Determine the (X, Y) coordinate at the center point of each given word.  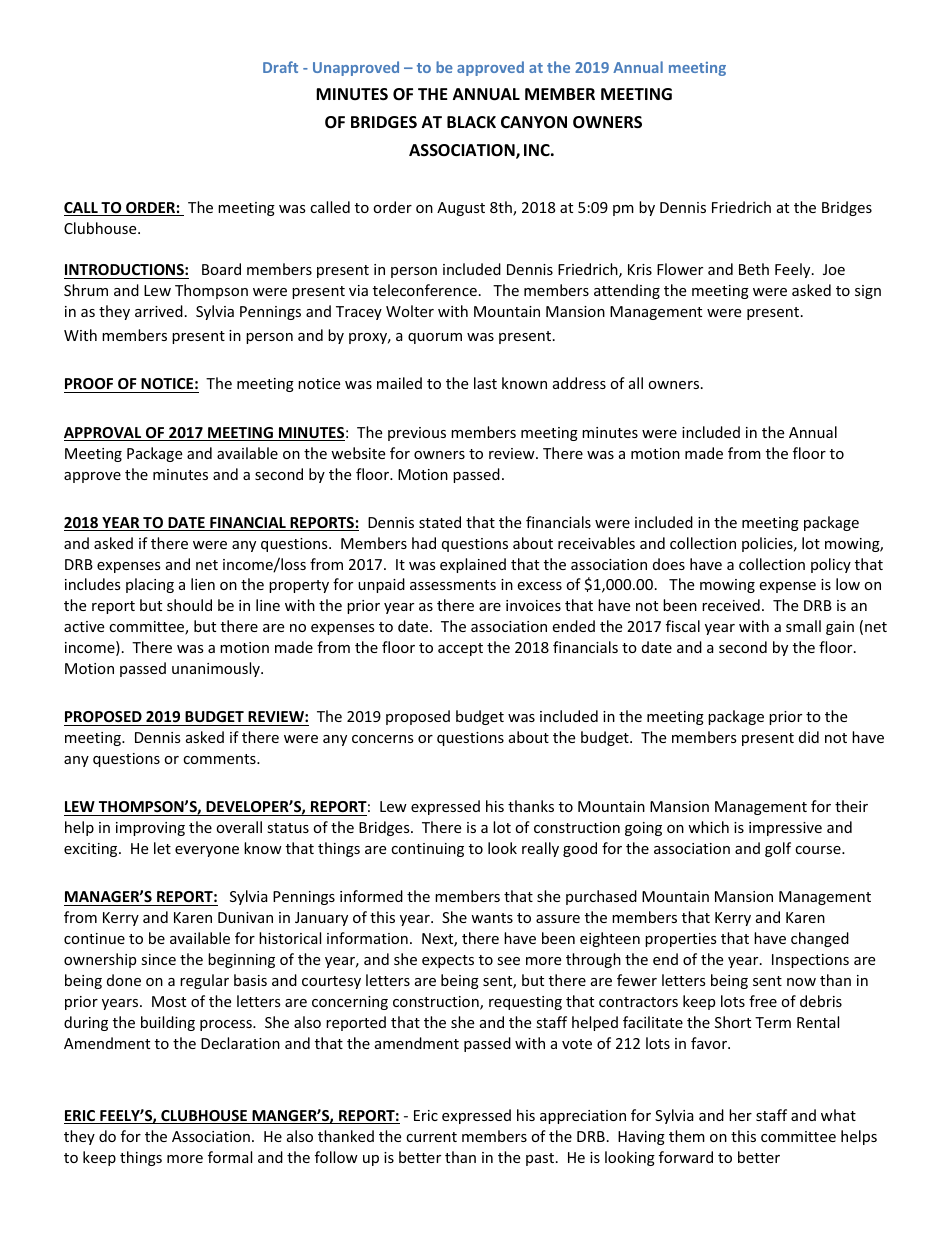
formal (230, 1157)
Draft (280, 67)
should (189, 605)
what (838, 1115)
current (431, 1137)
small (803, 626)
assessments (453, 585)
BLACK (471, 122)
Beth (754, 269)
